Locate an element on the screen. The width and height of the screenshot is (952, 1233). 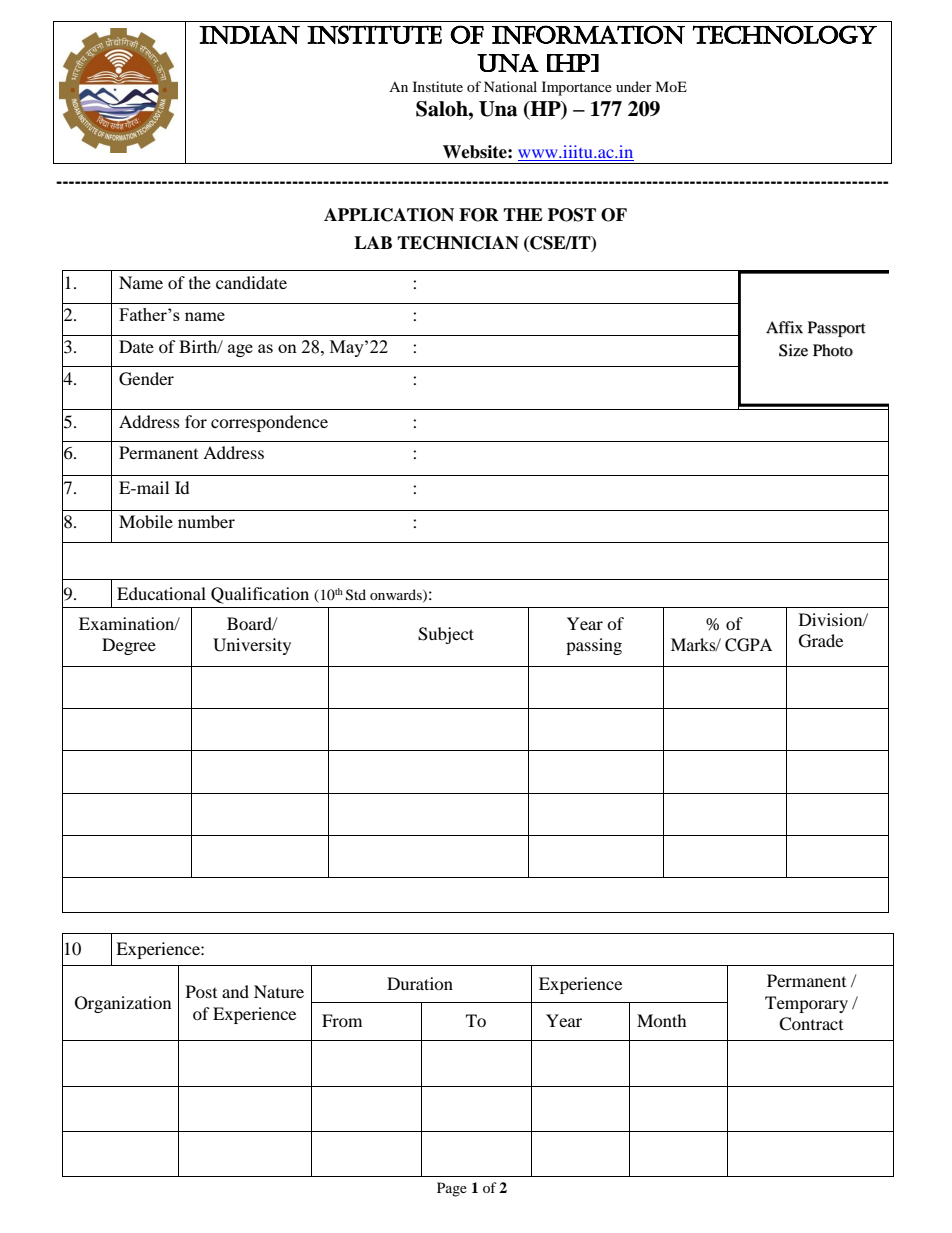
University is located at coordinates (252, 646).
